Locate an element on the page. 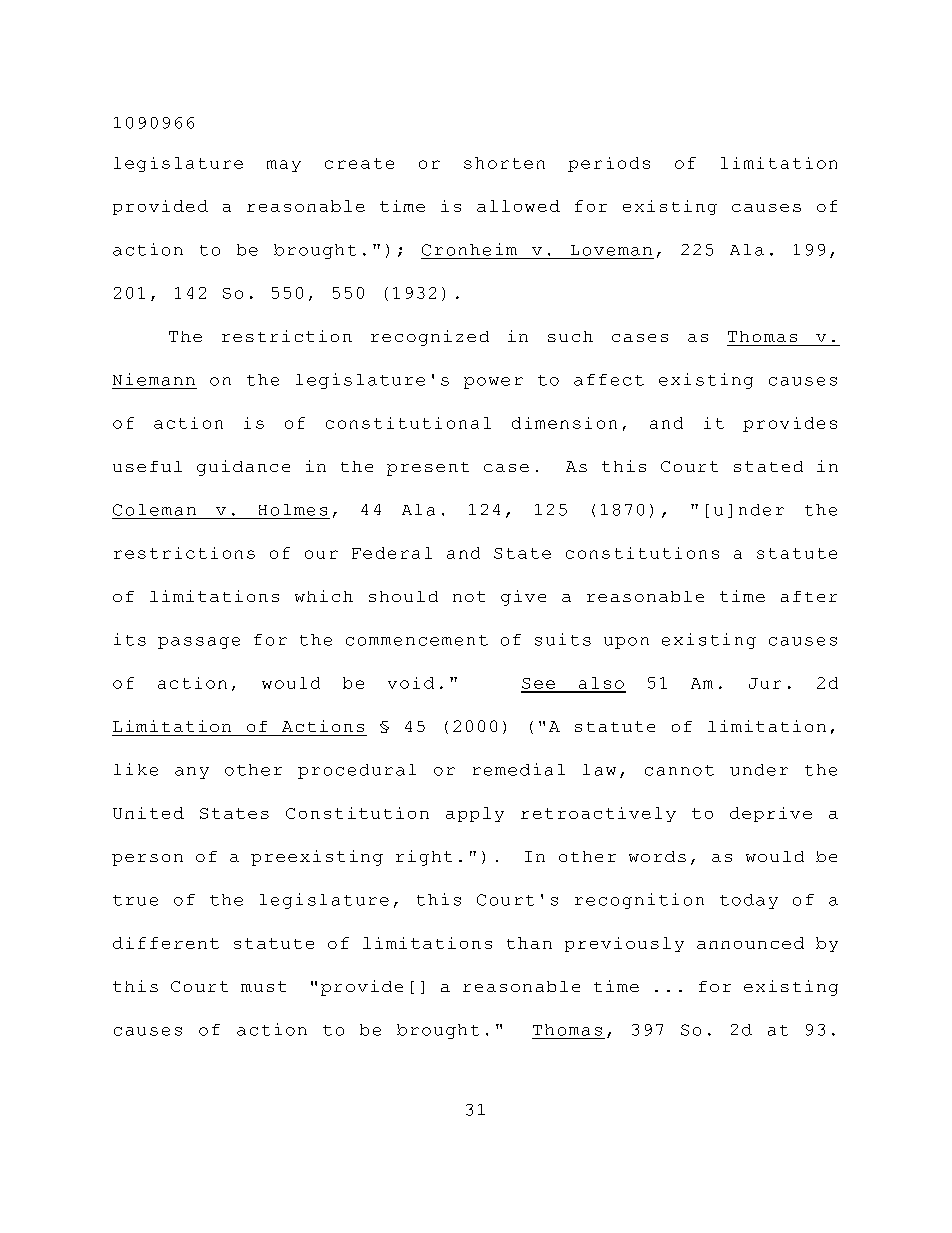 The width and height of the document is (952, 1233). void is located at coordinates (411, 683).
